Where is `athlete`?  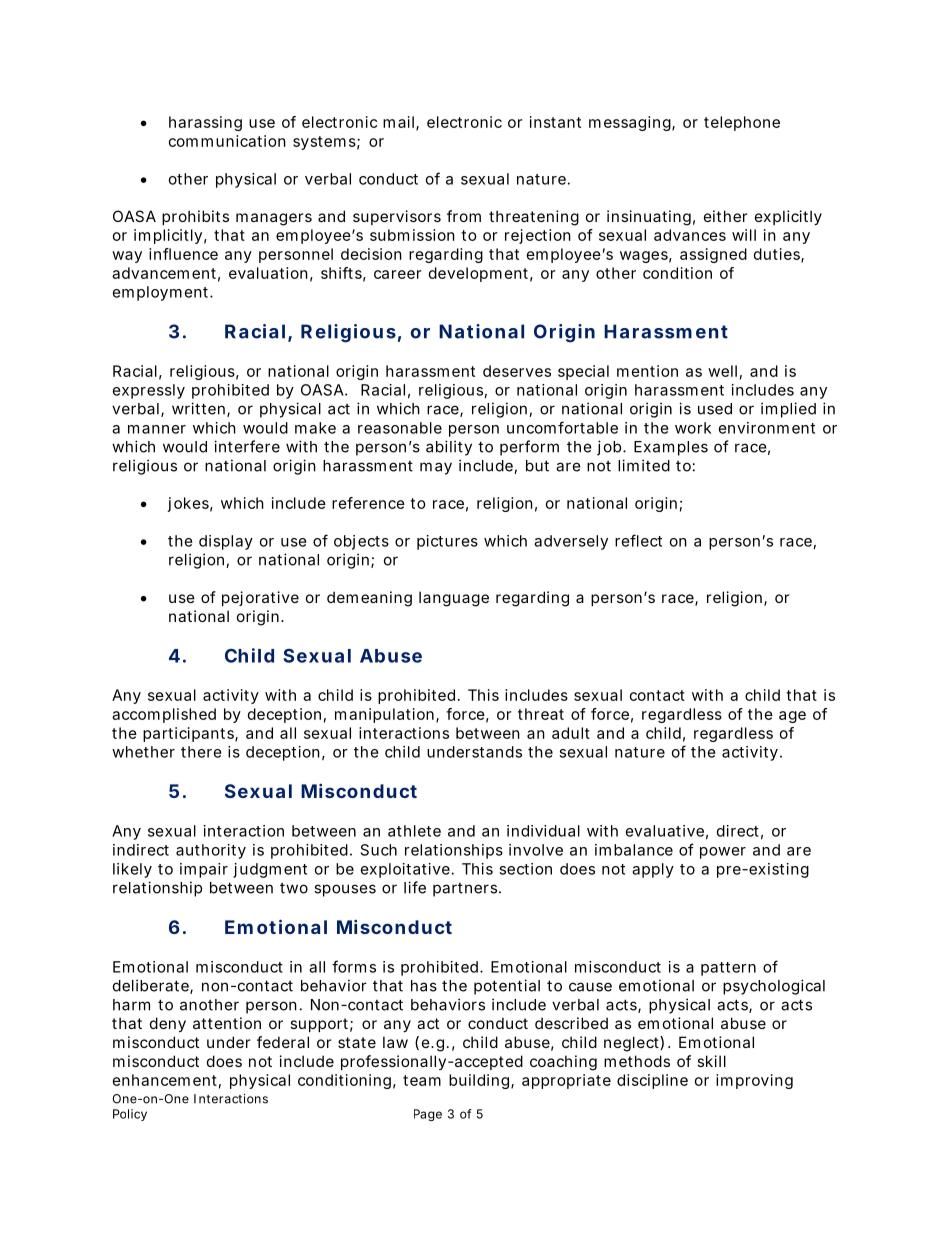 athlete is located at coordinates (414, 831).
